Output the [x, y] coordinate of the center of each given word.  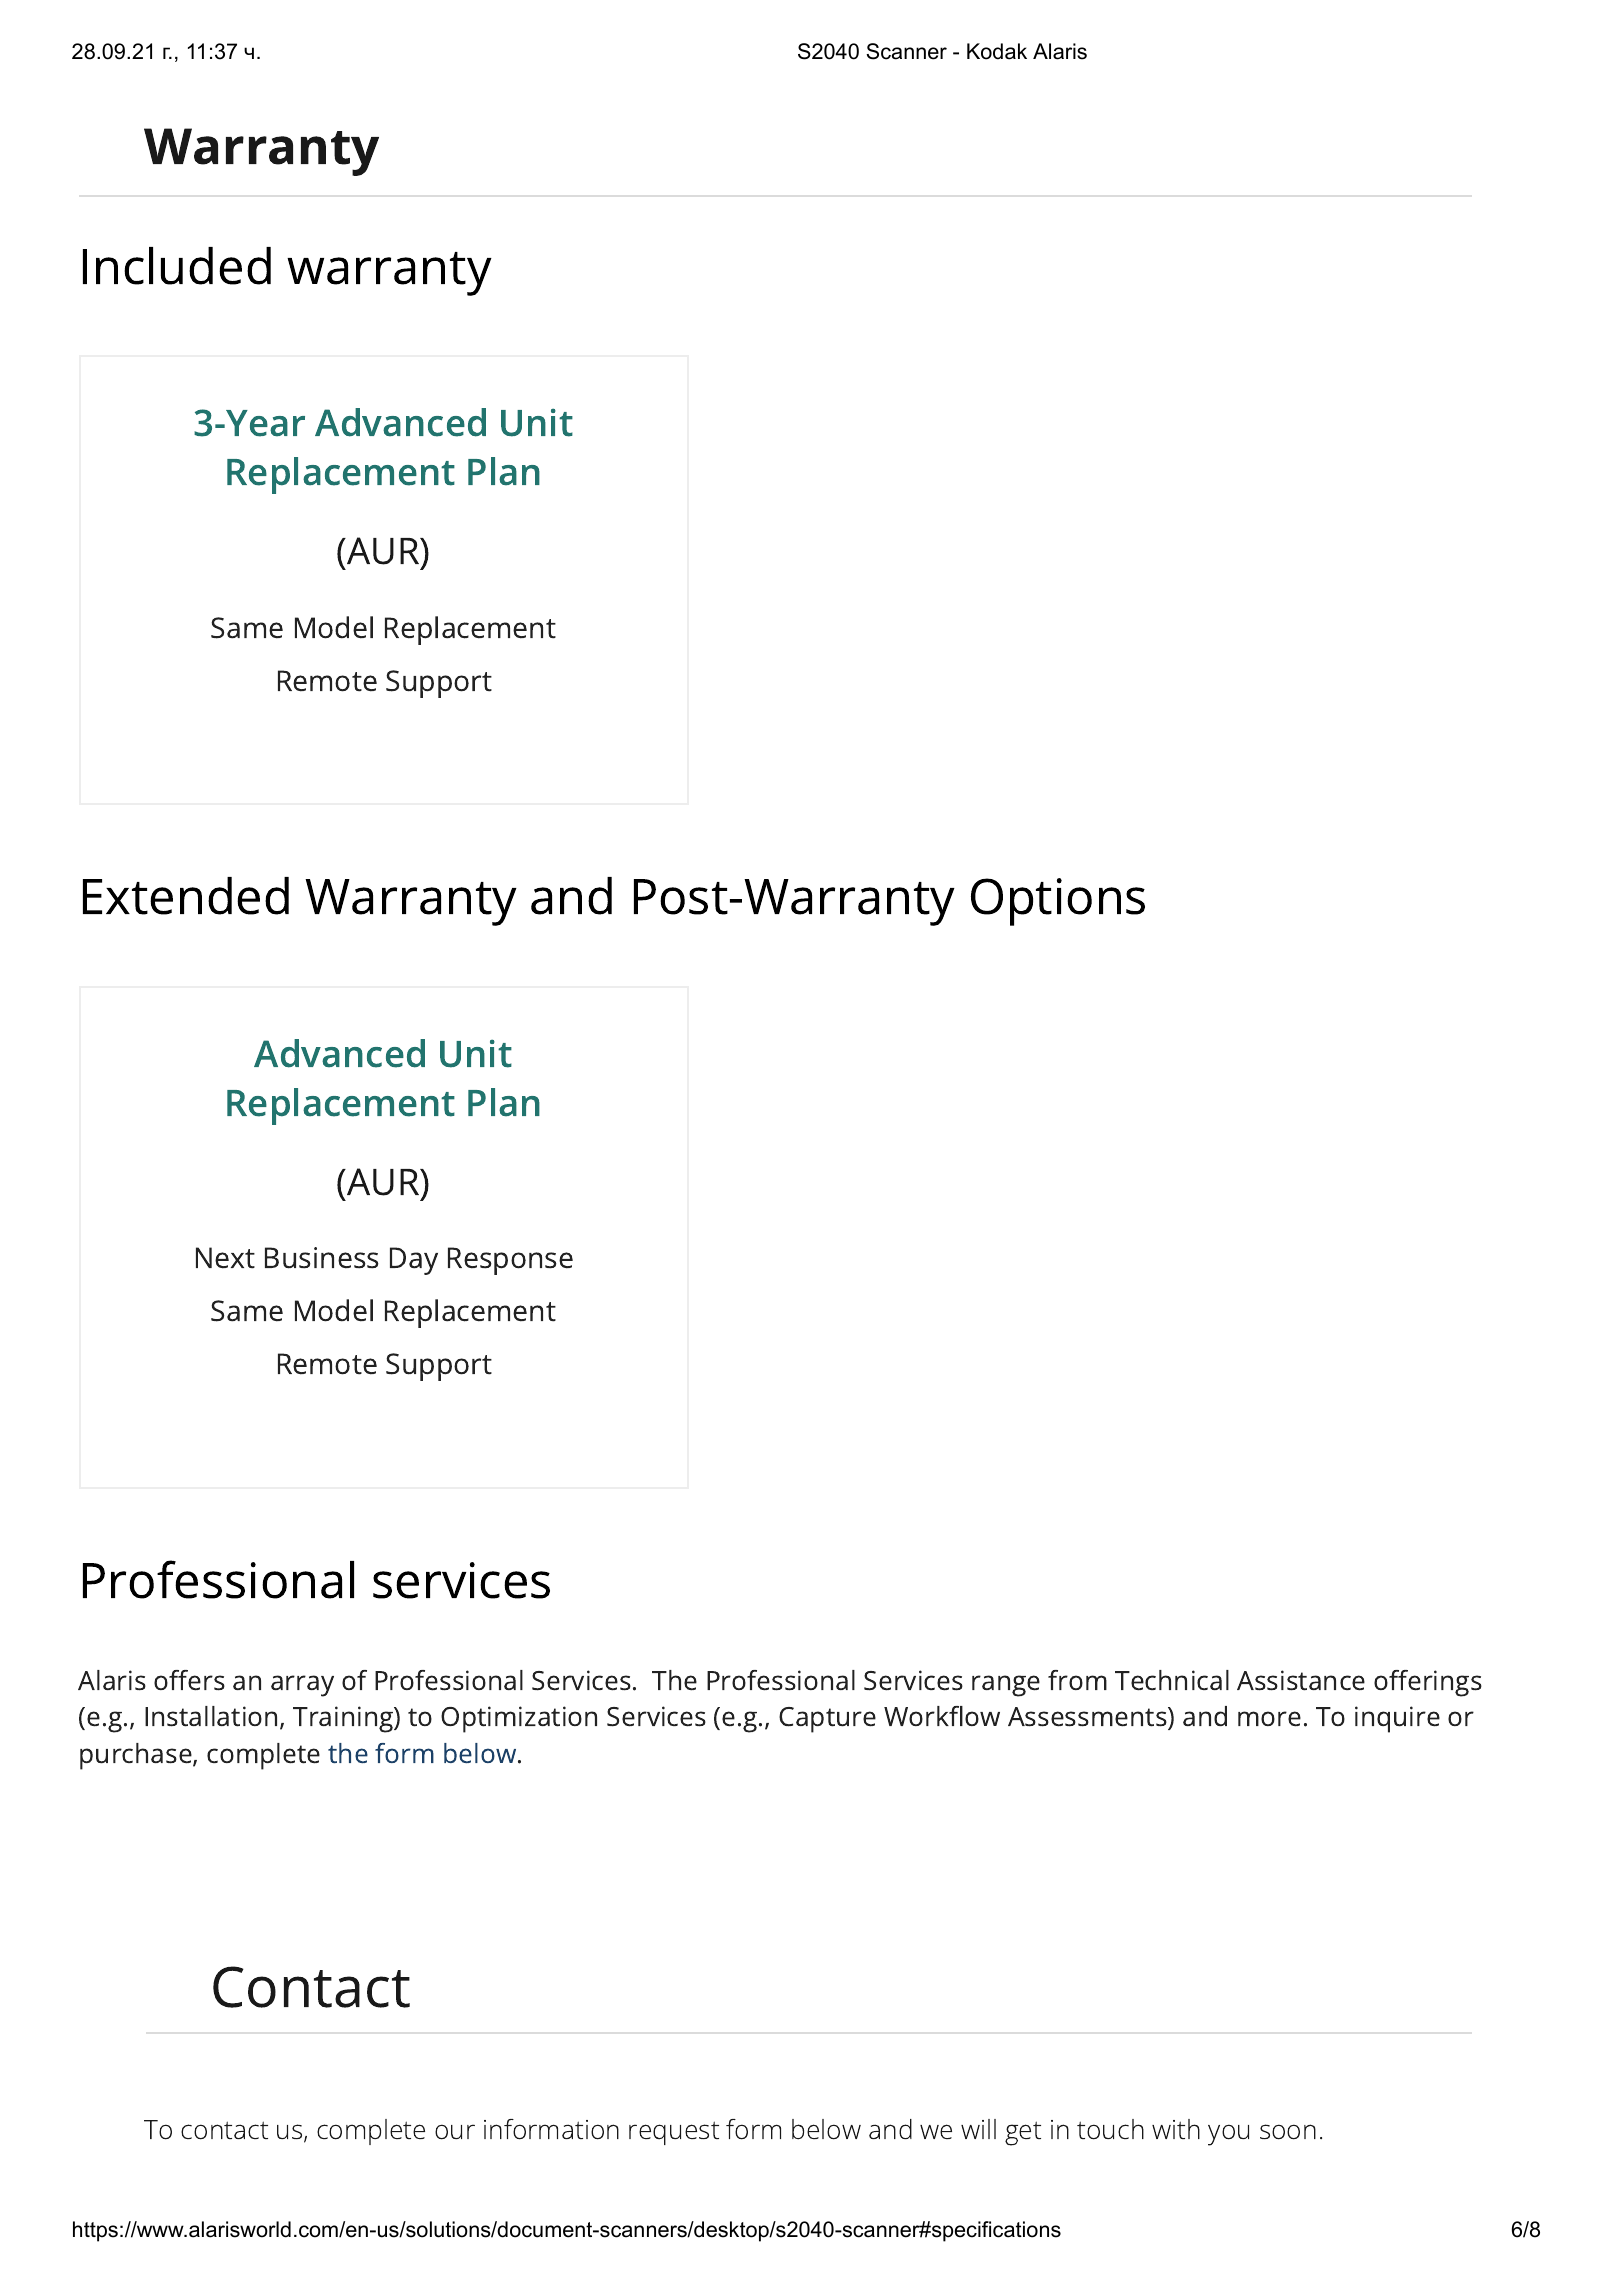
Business [322, 1258]
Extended [186, 896]
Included [177, 266]
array [302, 1686]
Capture [827, 1720]
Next [225, 1258]
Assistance [1301, 1680]
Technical [1172, 1680]
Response [510, 1261]
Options [1058, 902]
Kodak [997, 51]
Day [414, 1261]
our [455, 2132]
